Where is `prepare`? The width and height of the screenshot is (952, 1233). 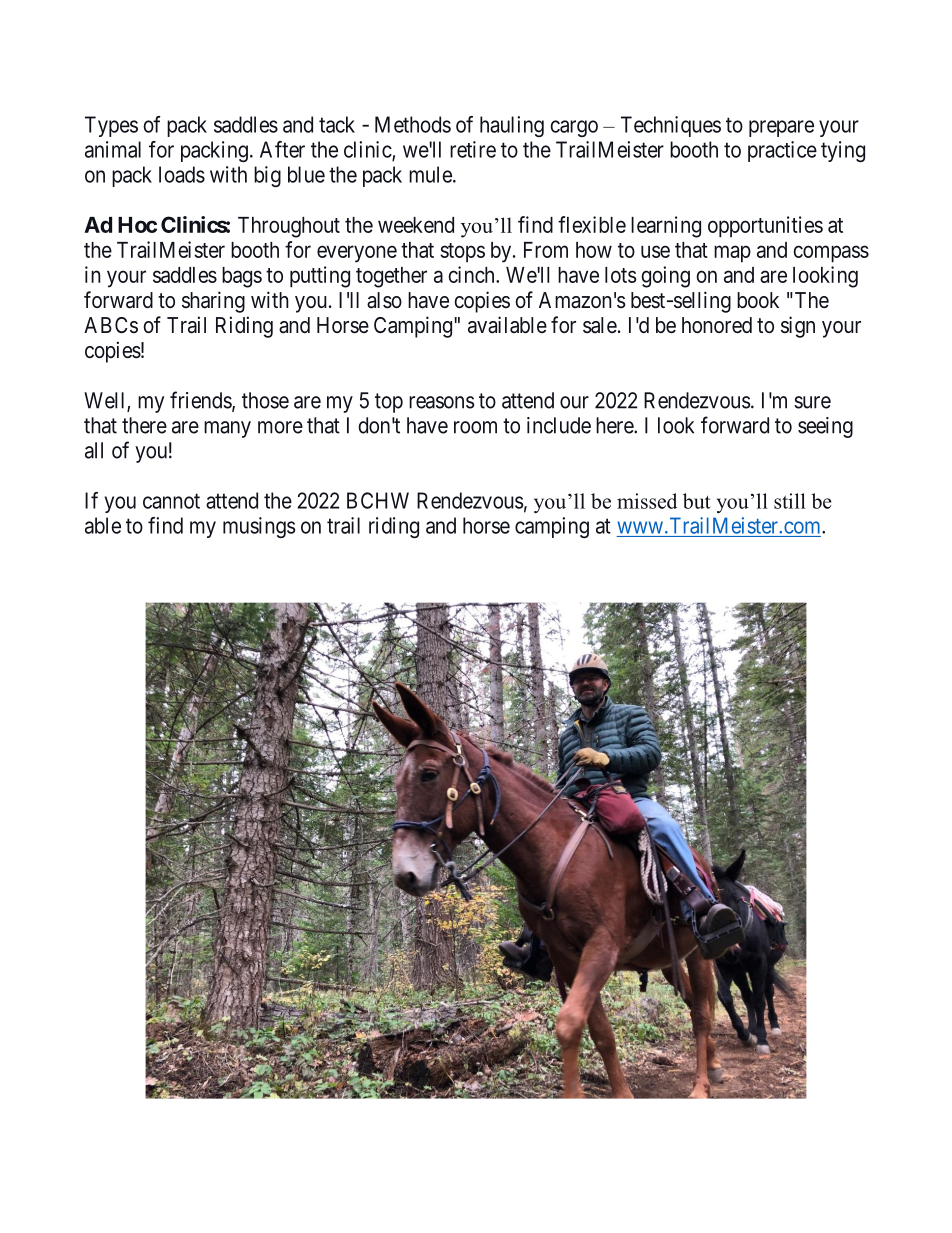 prepare is located at coordinates (781, 128).
